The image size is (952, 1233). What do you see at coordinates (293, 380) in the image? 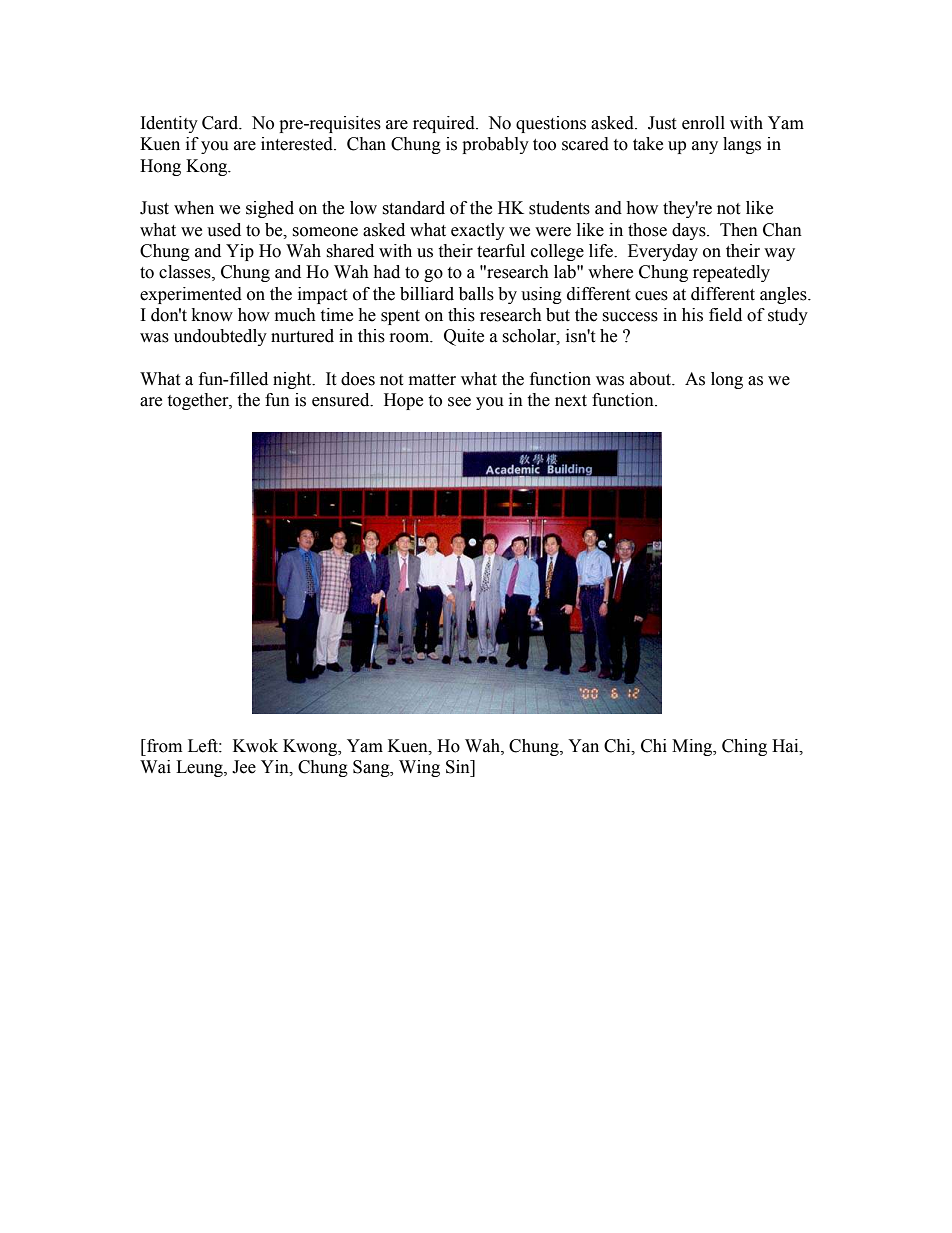
I see `night` at bounding box center [293, 380].
